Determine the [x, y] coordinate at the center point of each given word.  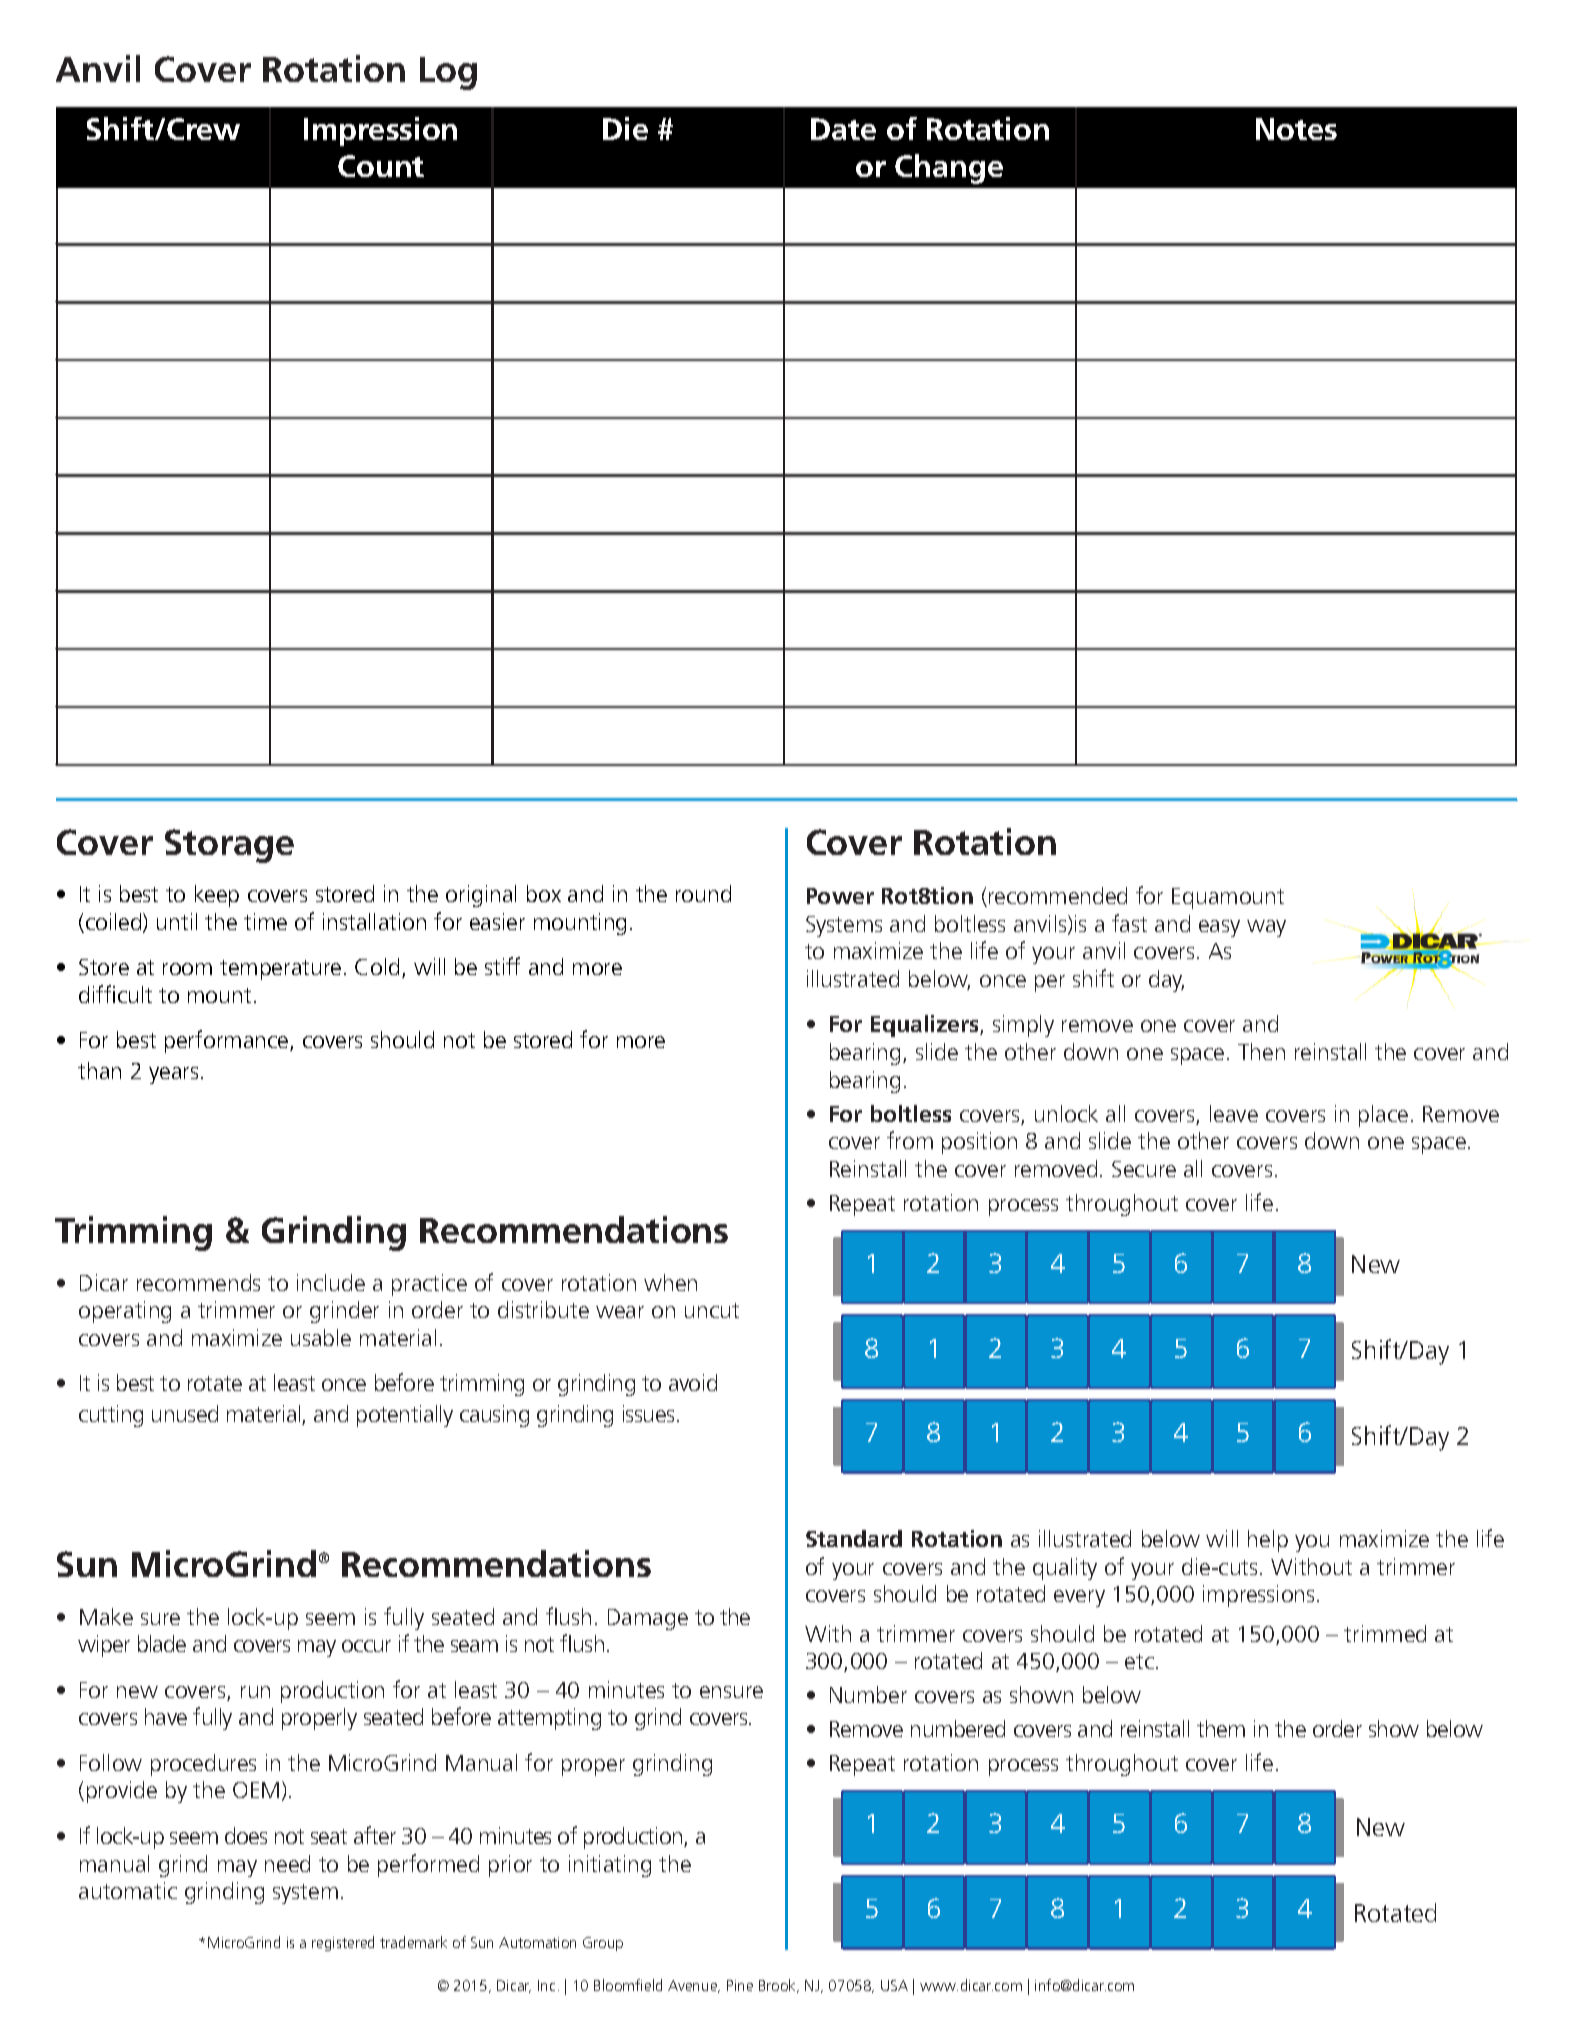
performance [228, 1041]
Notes [1296, 129]
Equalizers [926, 1026]
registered [343, 1943]
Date [843, 129]
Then [1261, 1051]
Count [381, 166]
